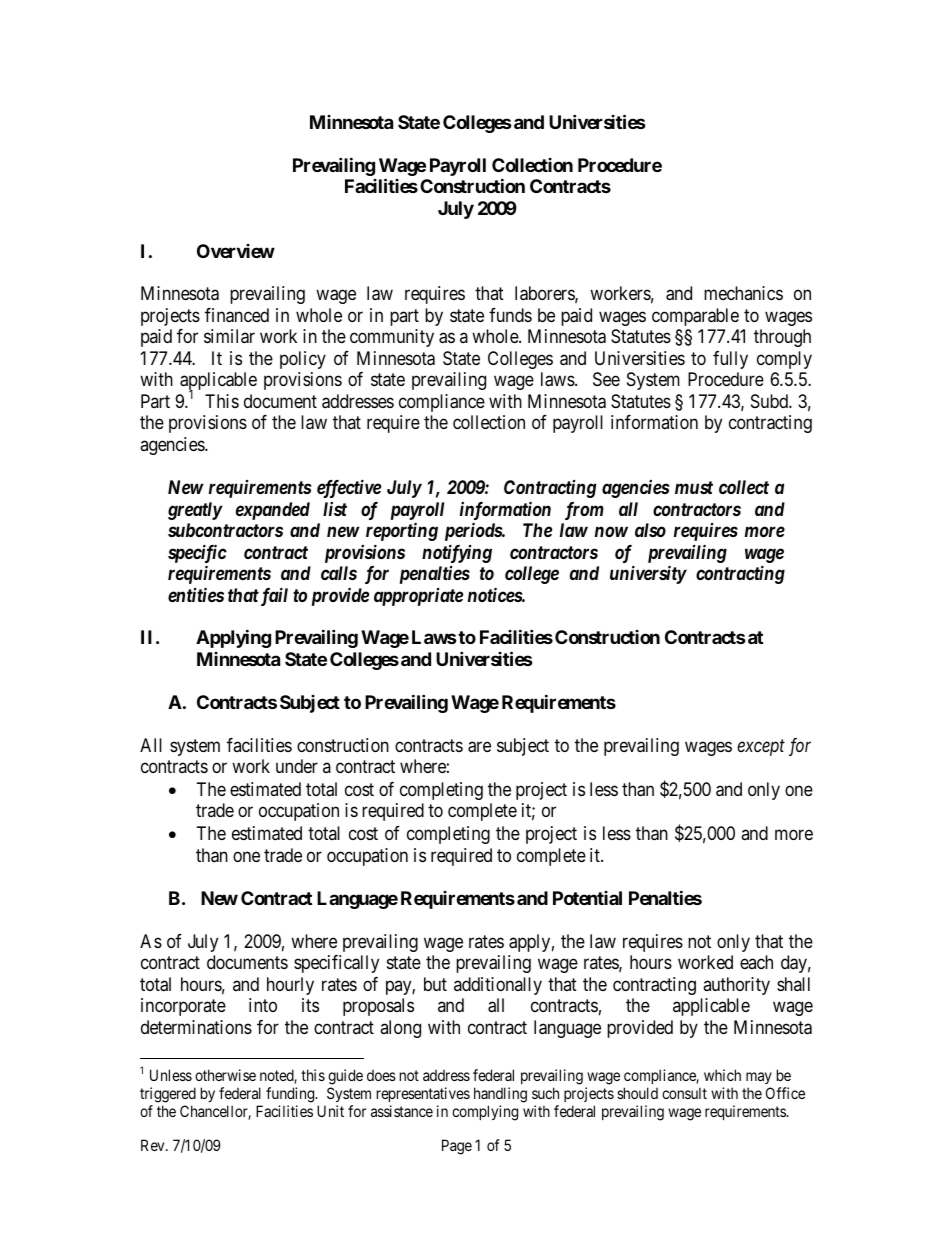  What do you see at coordinates (291, 1095) in the document?
I see `funding` at bounding box center [291, 1095].
